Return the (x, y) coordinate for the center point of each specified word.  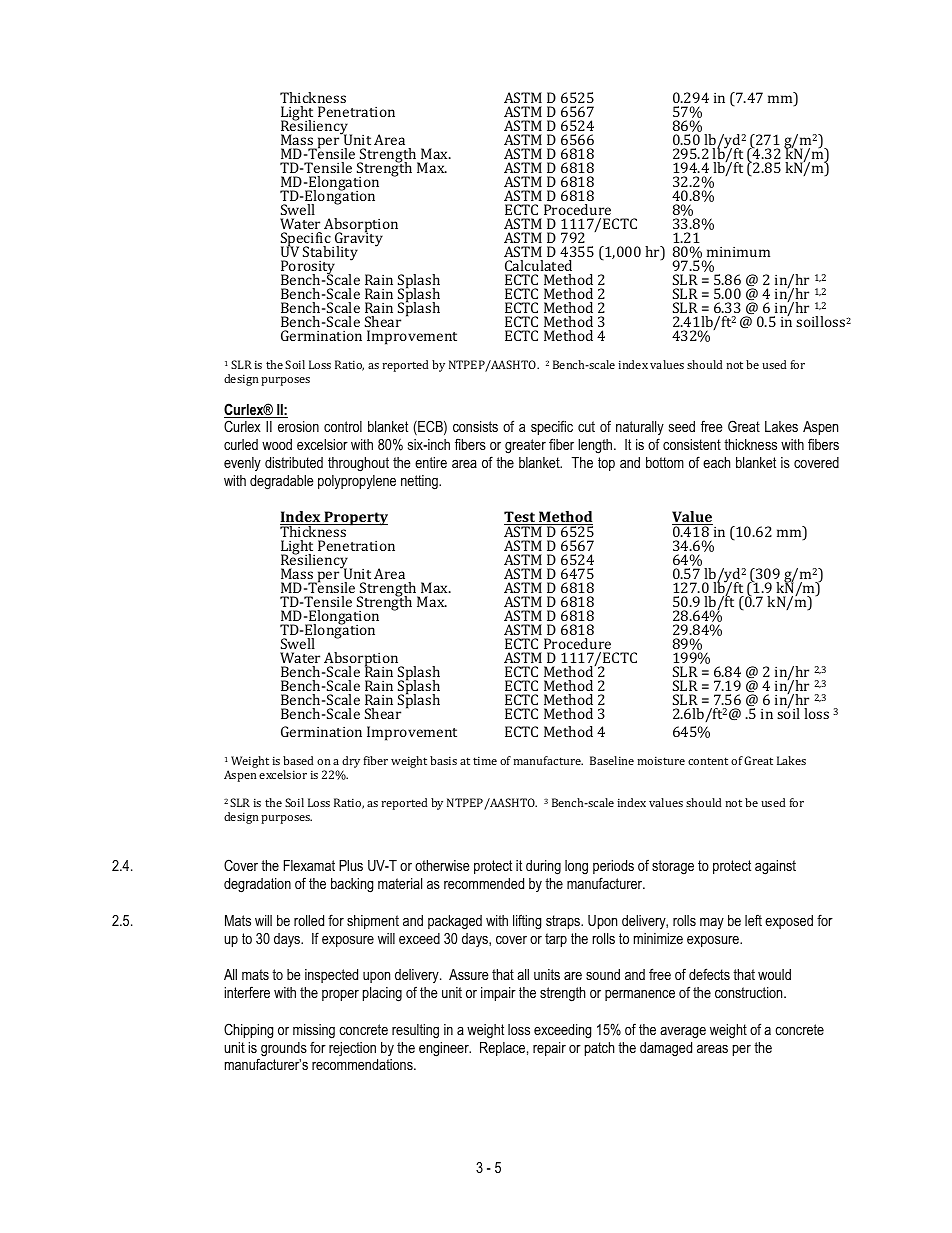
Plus (351, 865)
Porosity (308, 268)
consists (475, 426)
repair (549, 1049)
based (298, 760)
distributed (294, 462)
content (708, 761)
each (716, 462)
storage (673, 867)
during (543, 867)
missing (314, 1031)
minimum (738, 252)
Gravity (358, 240)
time (485, 760)
